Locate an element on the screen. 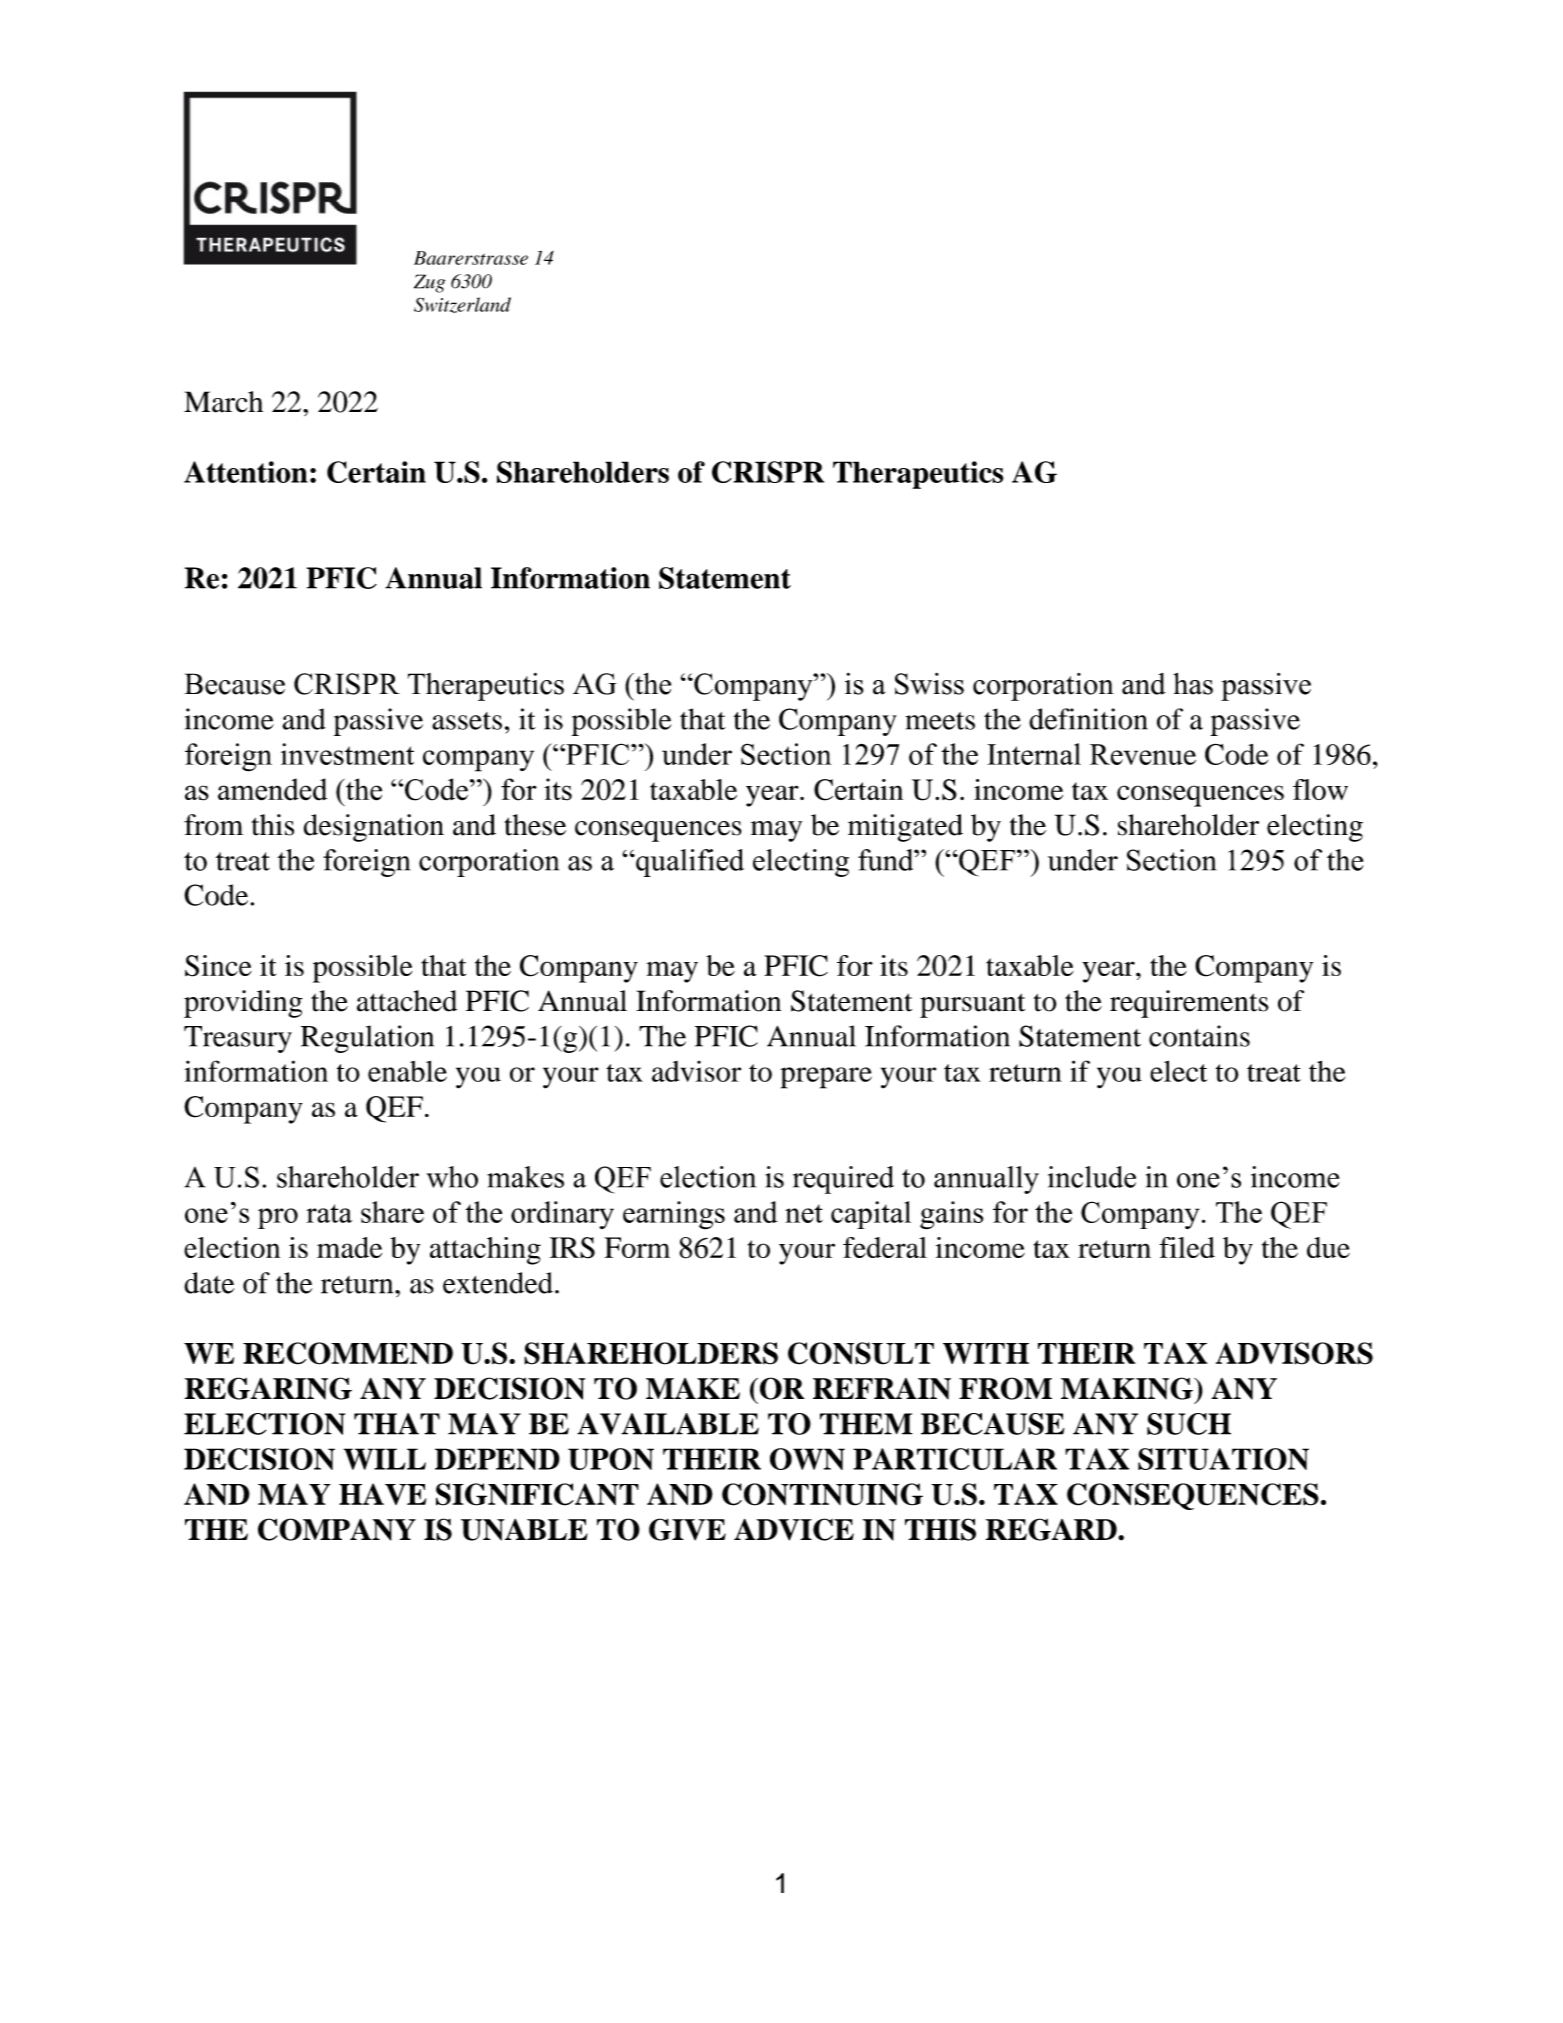 This screenshot has height=2023, width=1563. requirements is located at coordinates (1189, 1004).
